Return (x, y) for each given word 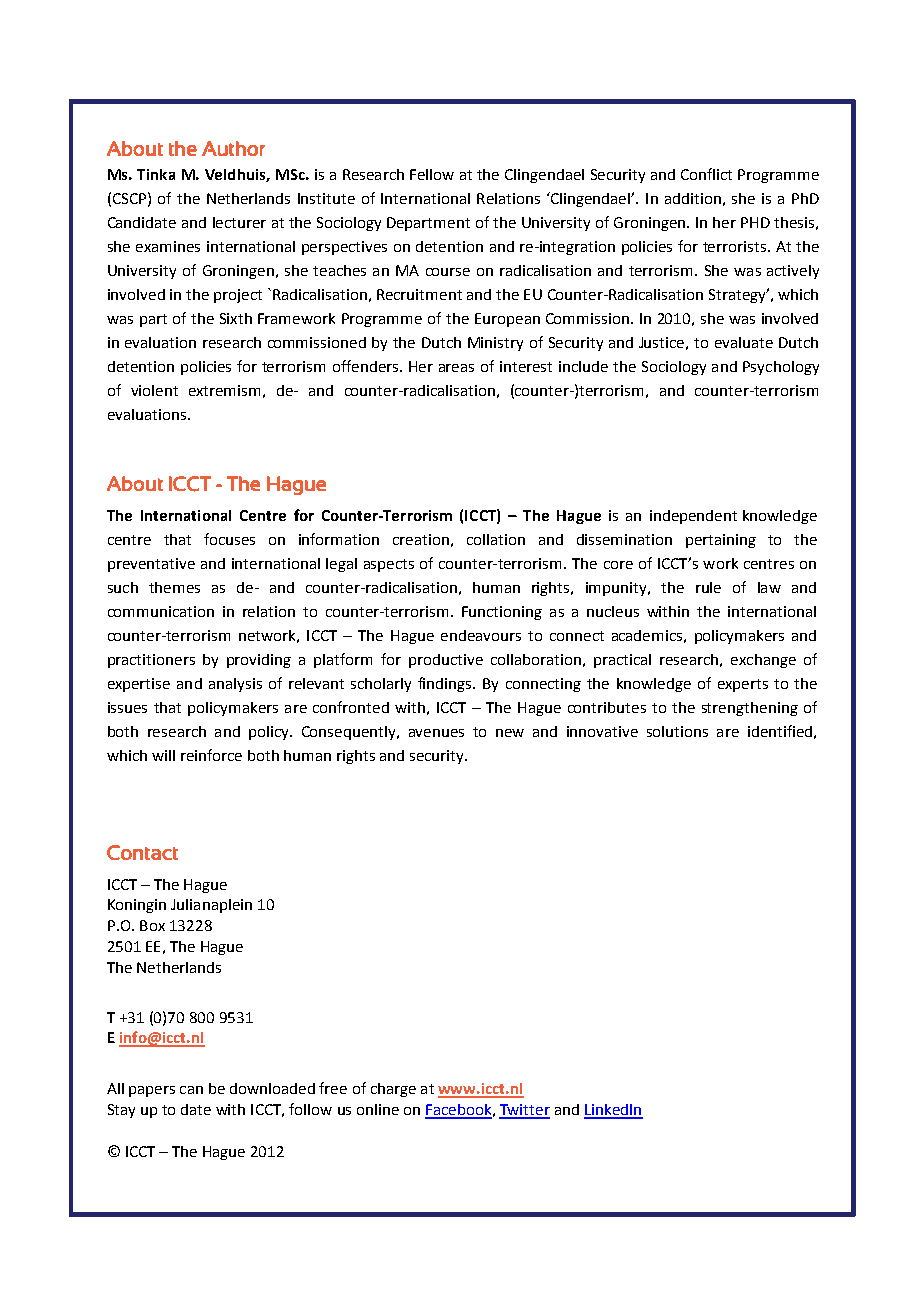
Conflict (706, 174)
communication (161, 611)
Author (233, 148)
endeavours (481, 635)
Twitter (524, 1111)
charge (393, 1090)
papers (152, 1091)
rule (708, 587)
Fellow (432, 174)
